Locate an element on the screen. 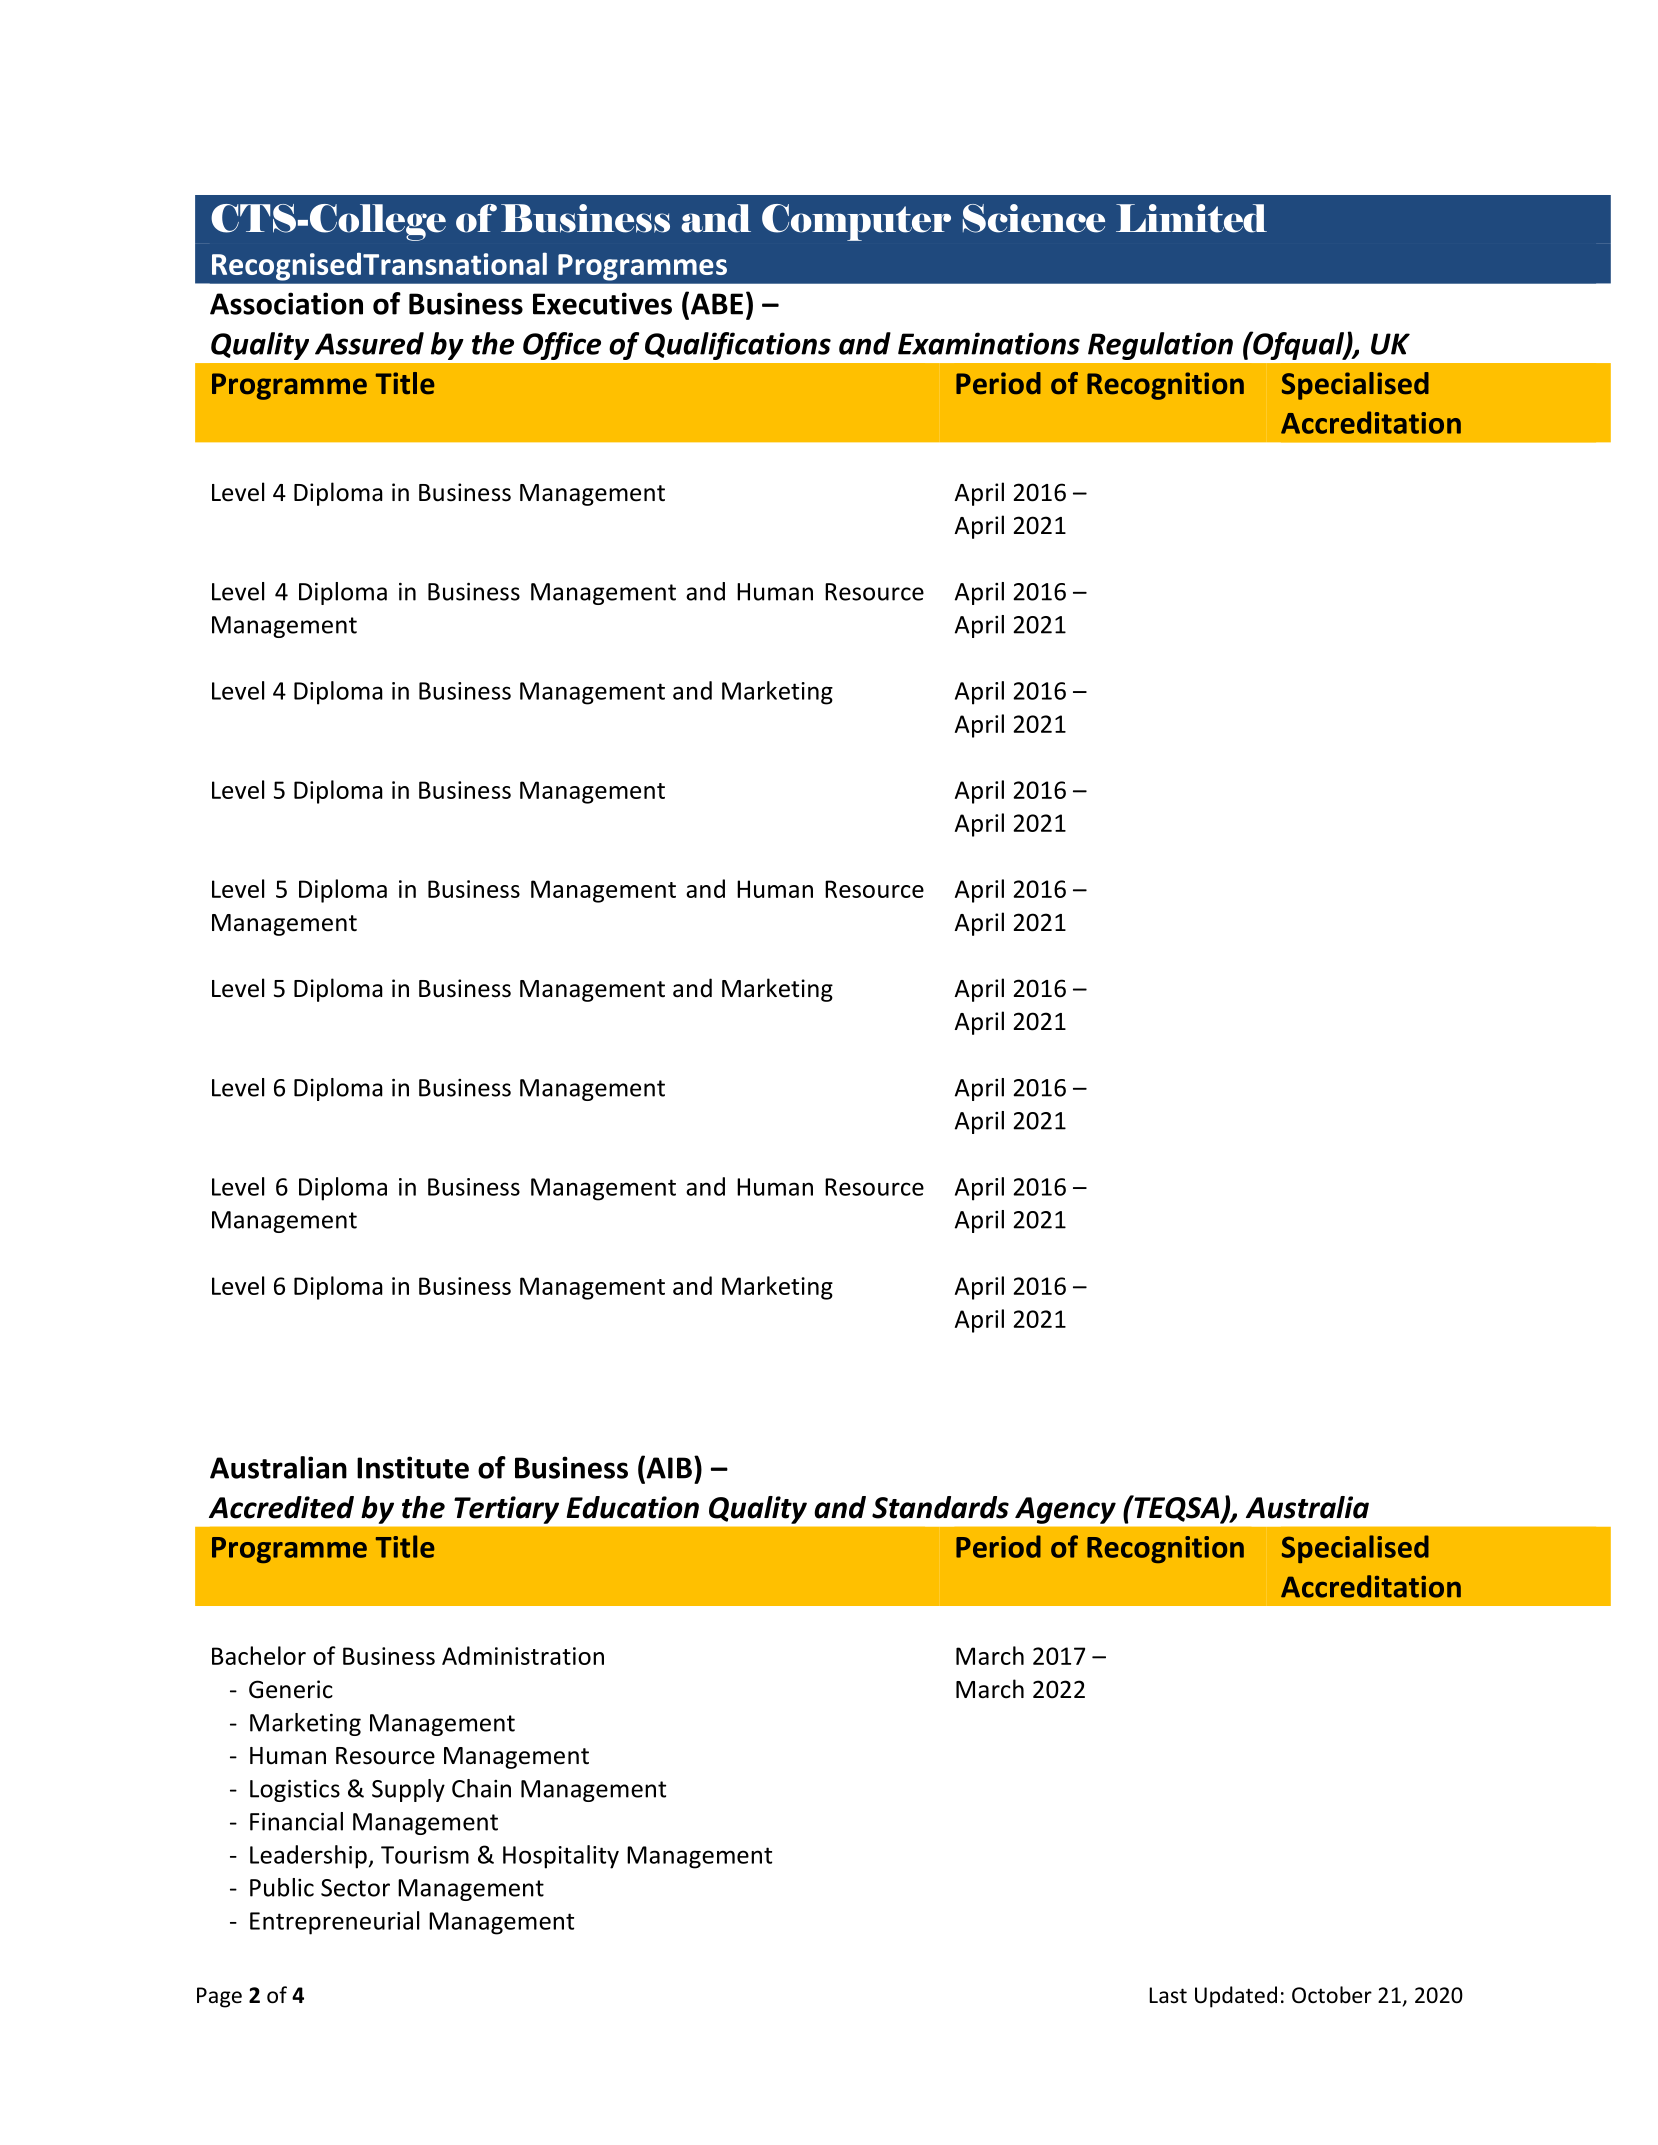 This screenshot has width=1658, height=2145. Entrepreneurial is located at coordinates (334, 1923).
